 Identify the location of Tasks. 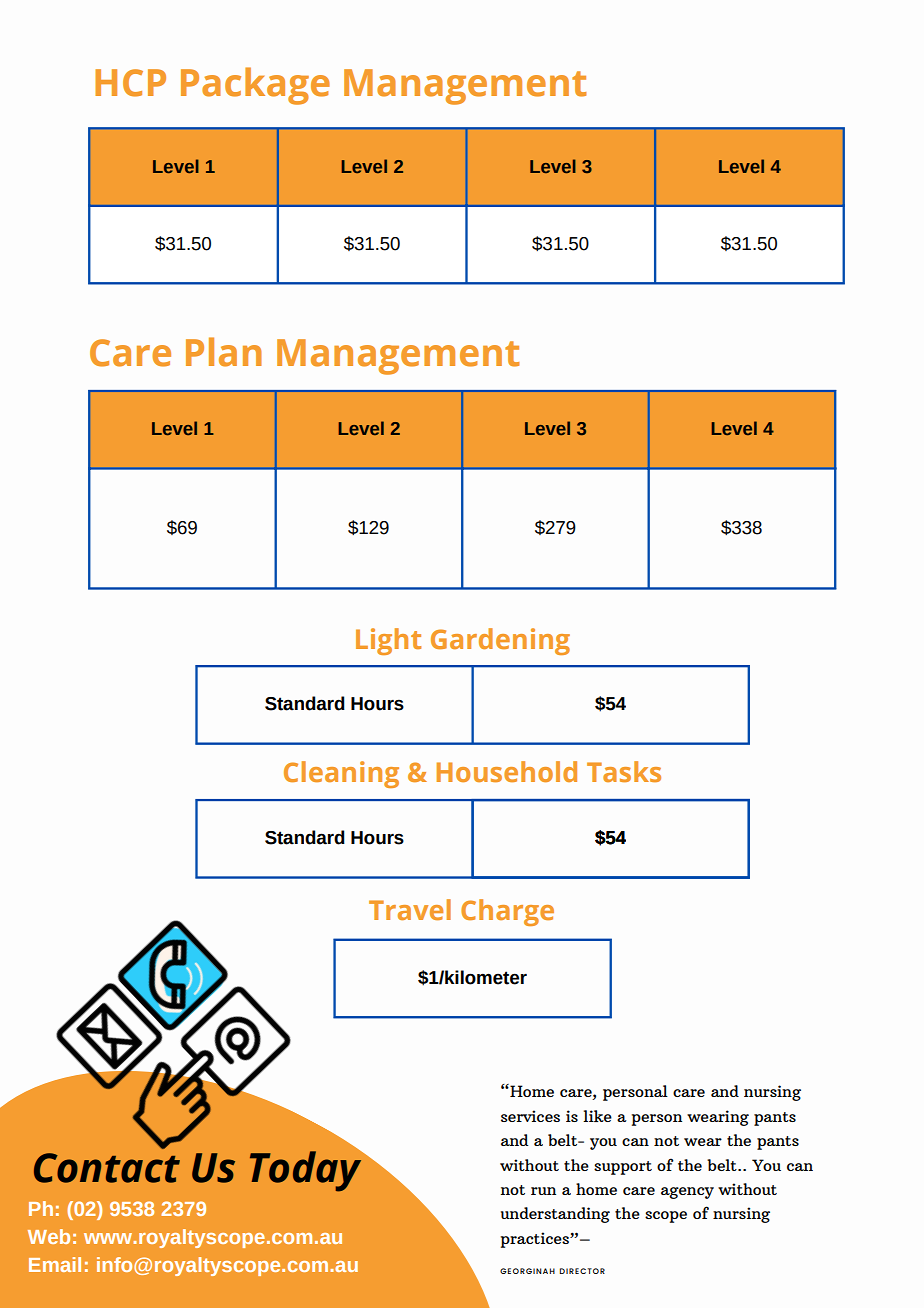
(624, 771).
